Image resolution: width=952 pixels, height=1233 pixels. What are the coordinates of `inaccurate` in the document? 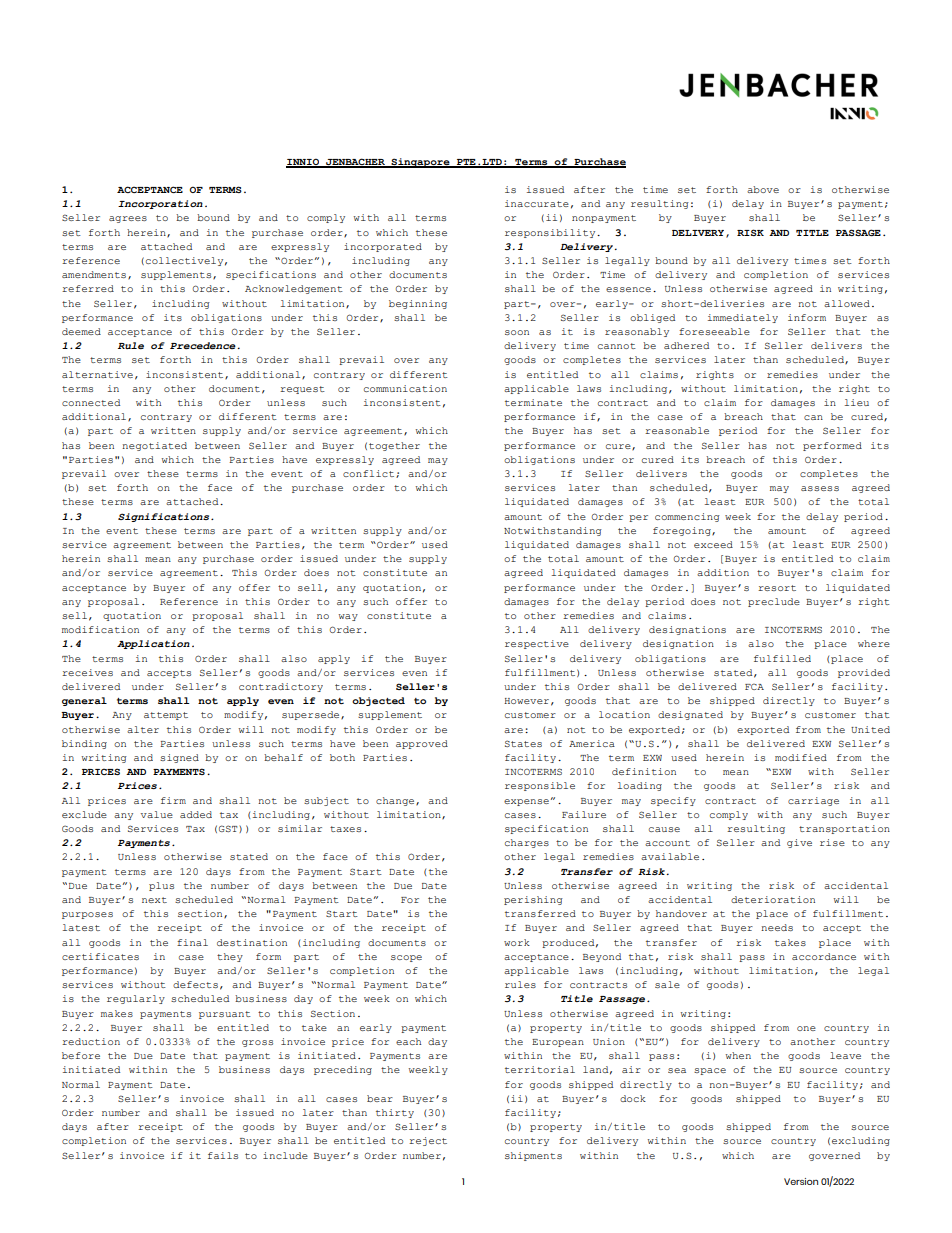 It's located at (537, 203).
